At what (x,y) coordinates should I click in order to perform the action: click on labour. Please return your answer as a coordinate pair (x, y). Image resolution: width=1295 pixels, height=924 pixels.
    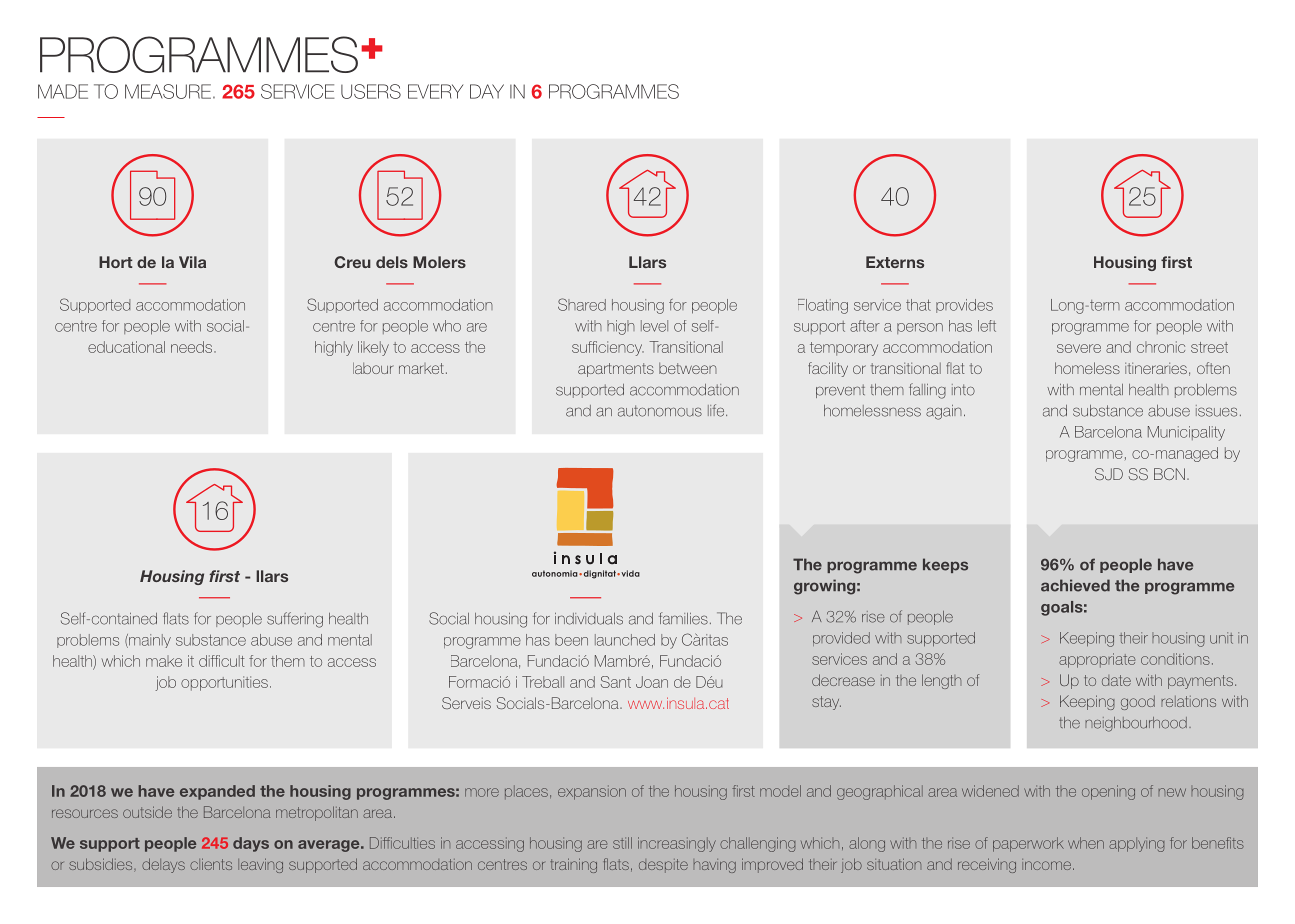
    Looking at the image, I should click on (373, 368).
